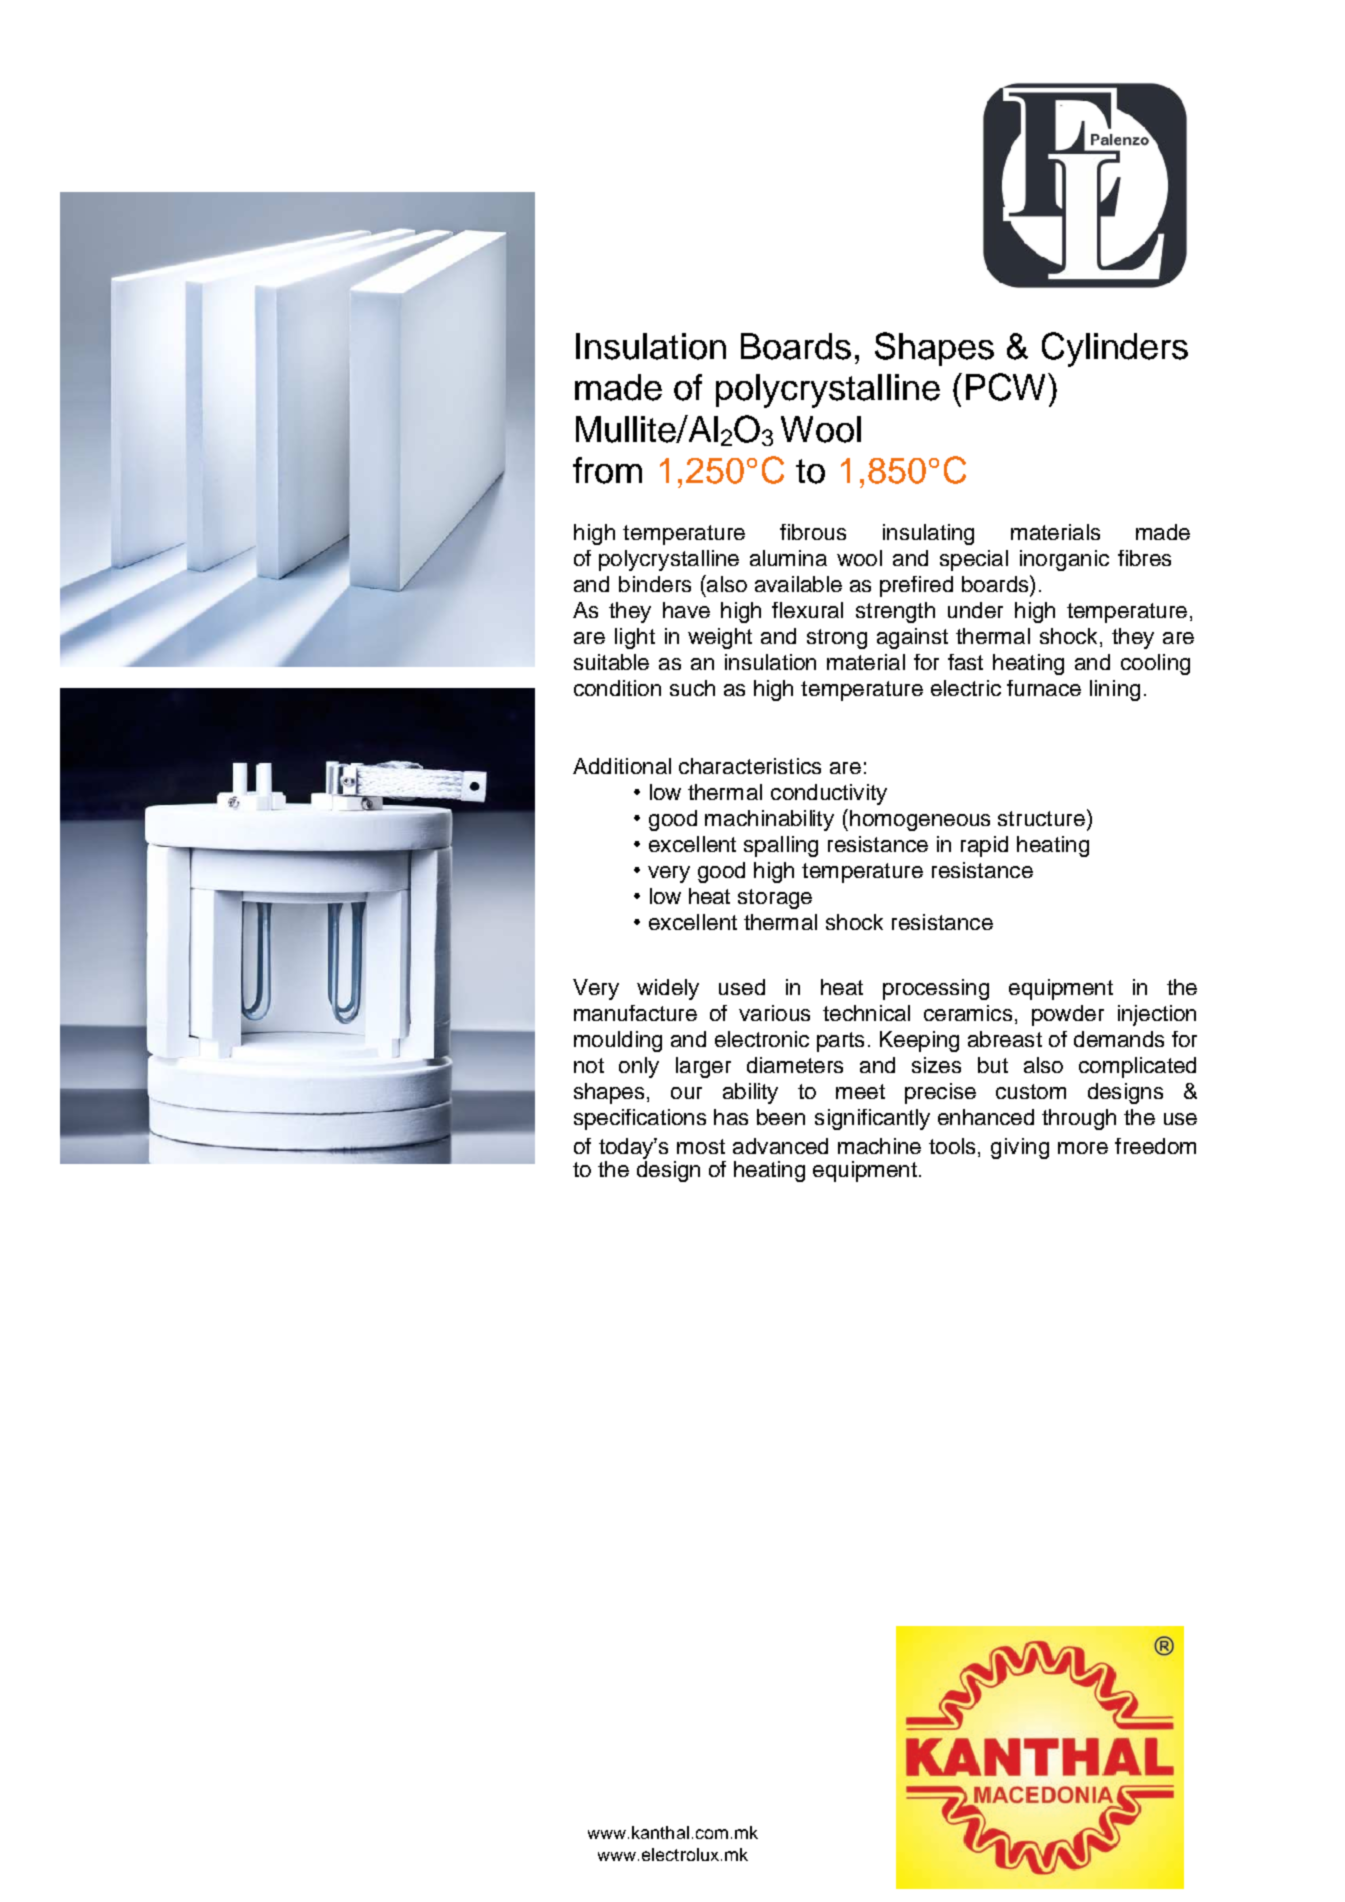 This screenshot has height=1902, width=1345. I want to click on processing, so click(936, 989).
